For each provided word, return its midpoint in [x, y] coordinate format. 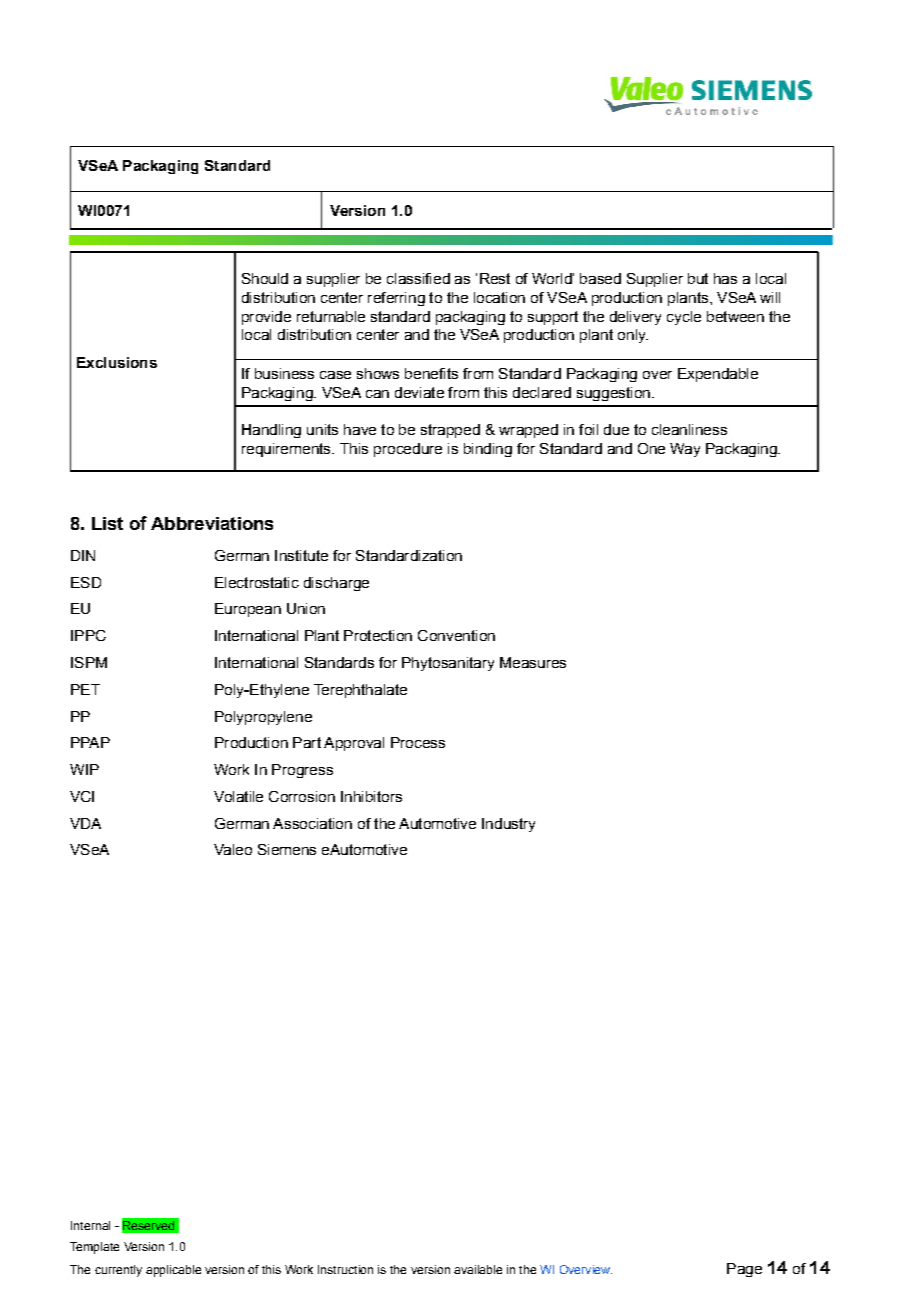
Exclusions [117, 362]
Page [744, 1270]
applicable [173, 1271]
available [478, 1269]
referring [396, 299]
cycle [684, 318]
